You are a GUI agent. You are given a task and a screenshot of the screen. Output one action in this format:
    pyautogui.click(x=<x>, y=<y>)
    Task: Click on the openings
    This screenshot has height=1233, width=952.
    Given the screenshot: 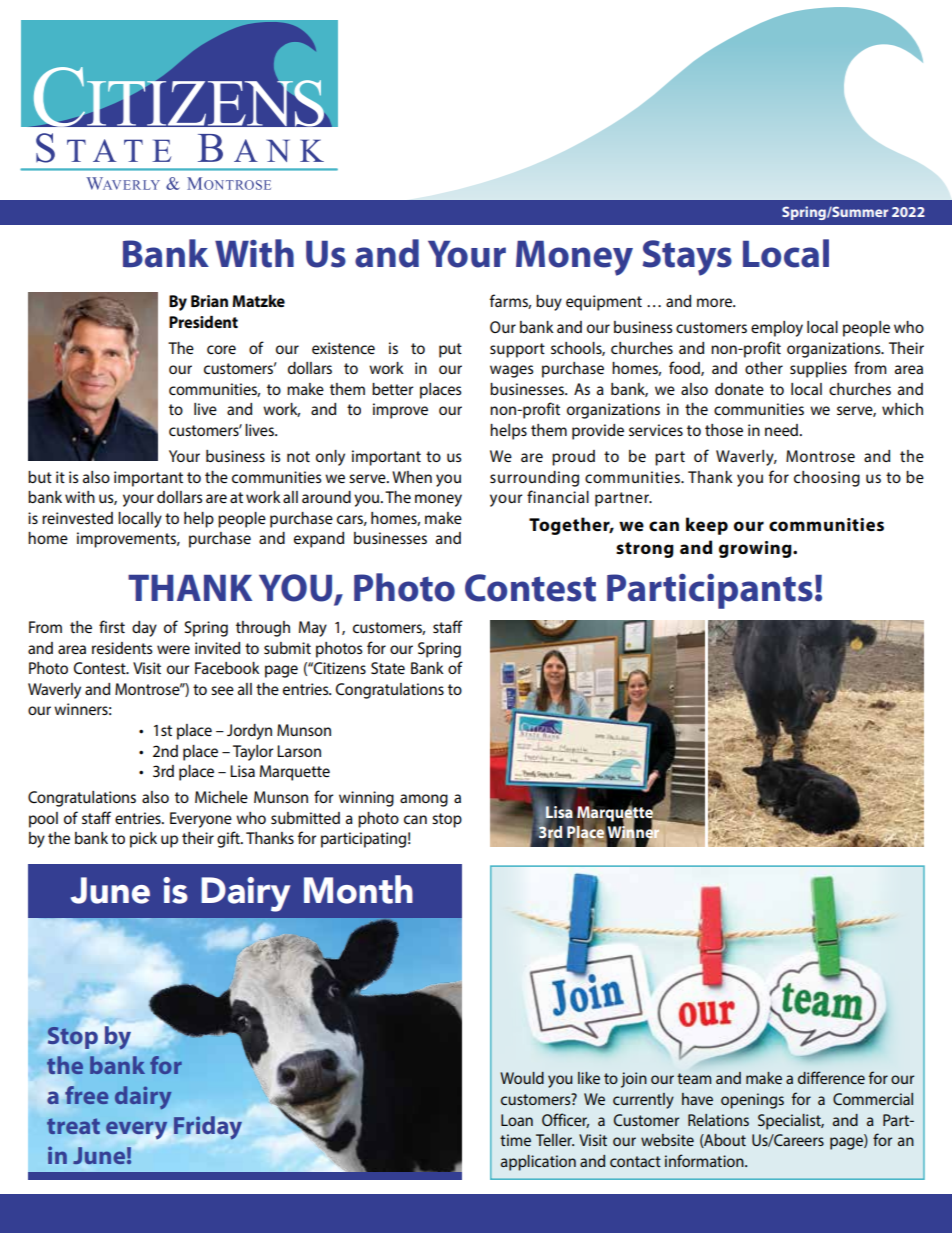 What is the action you would take?
    pyautogui.click(x=752, y=1101)
